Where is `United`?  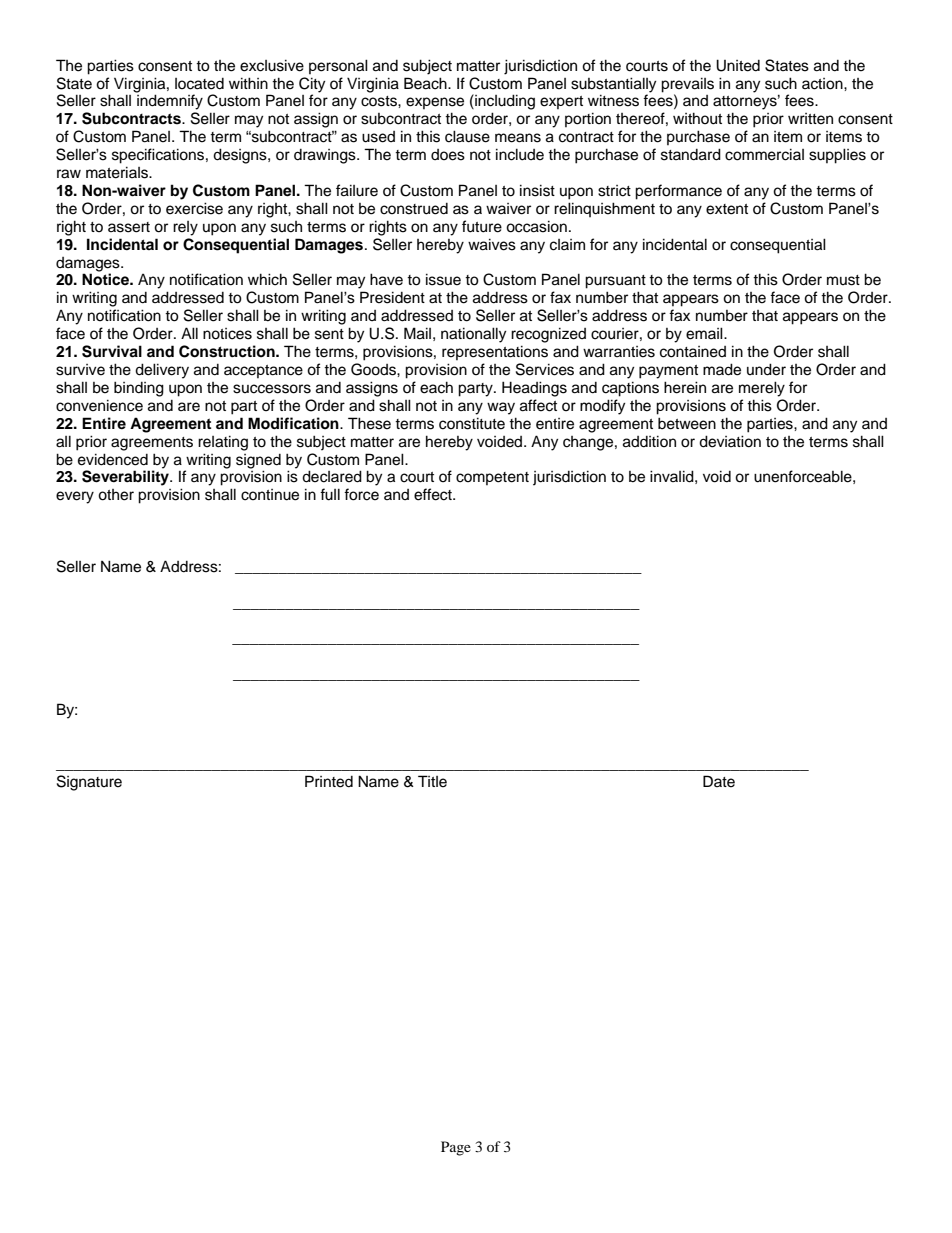 United is located at coordinates (738, 65).
